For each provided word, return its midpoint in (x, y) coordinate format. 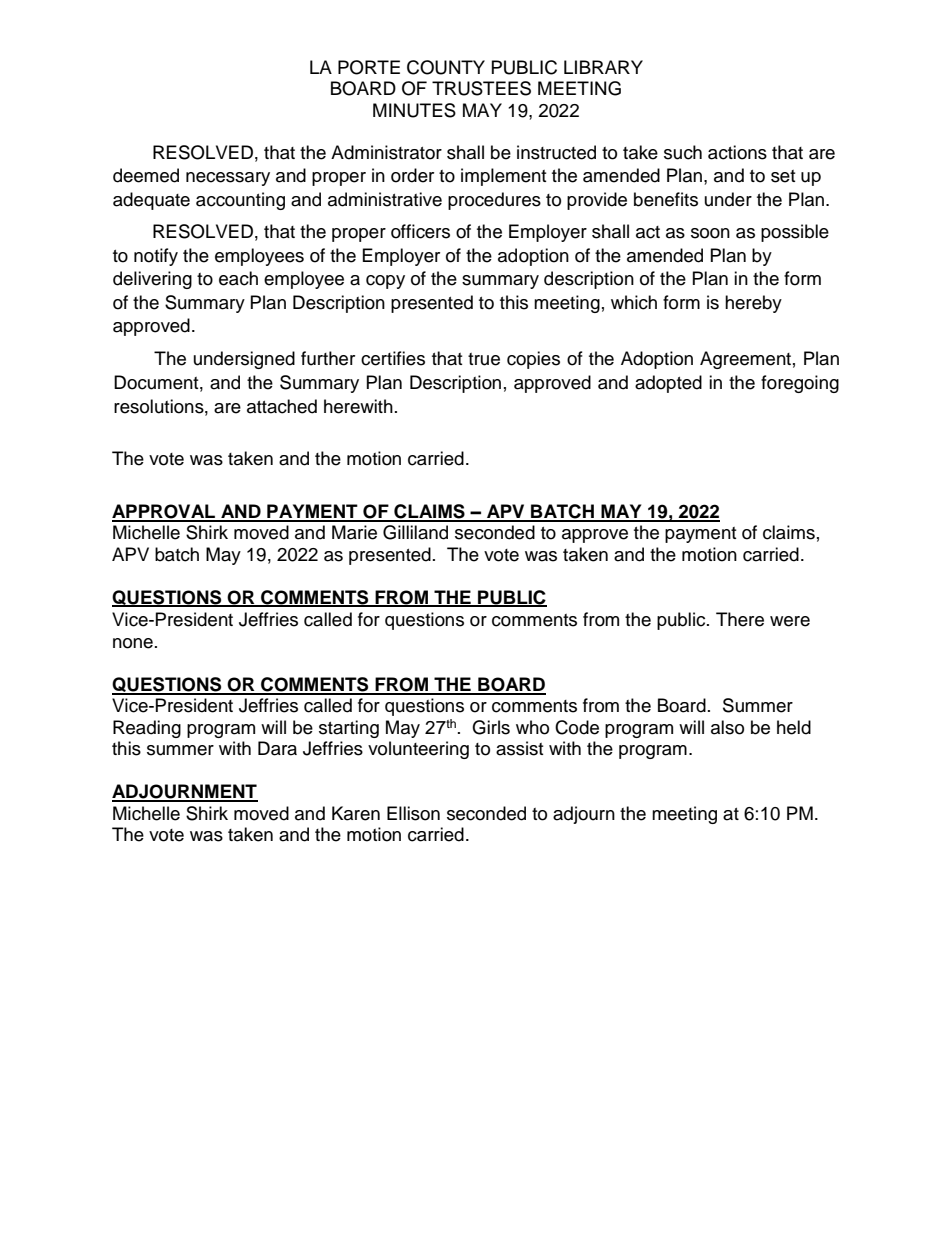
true (484, 359)
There (740, 619)
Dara (277, 748)
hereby (753, 304)
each (238, 278)
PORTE (369, 67)
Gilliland (415, 532)
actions (737, 152)
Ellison (413, 813)
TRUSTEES (481, 88)
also (727, 727)
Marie (354, 532)
